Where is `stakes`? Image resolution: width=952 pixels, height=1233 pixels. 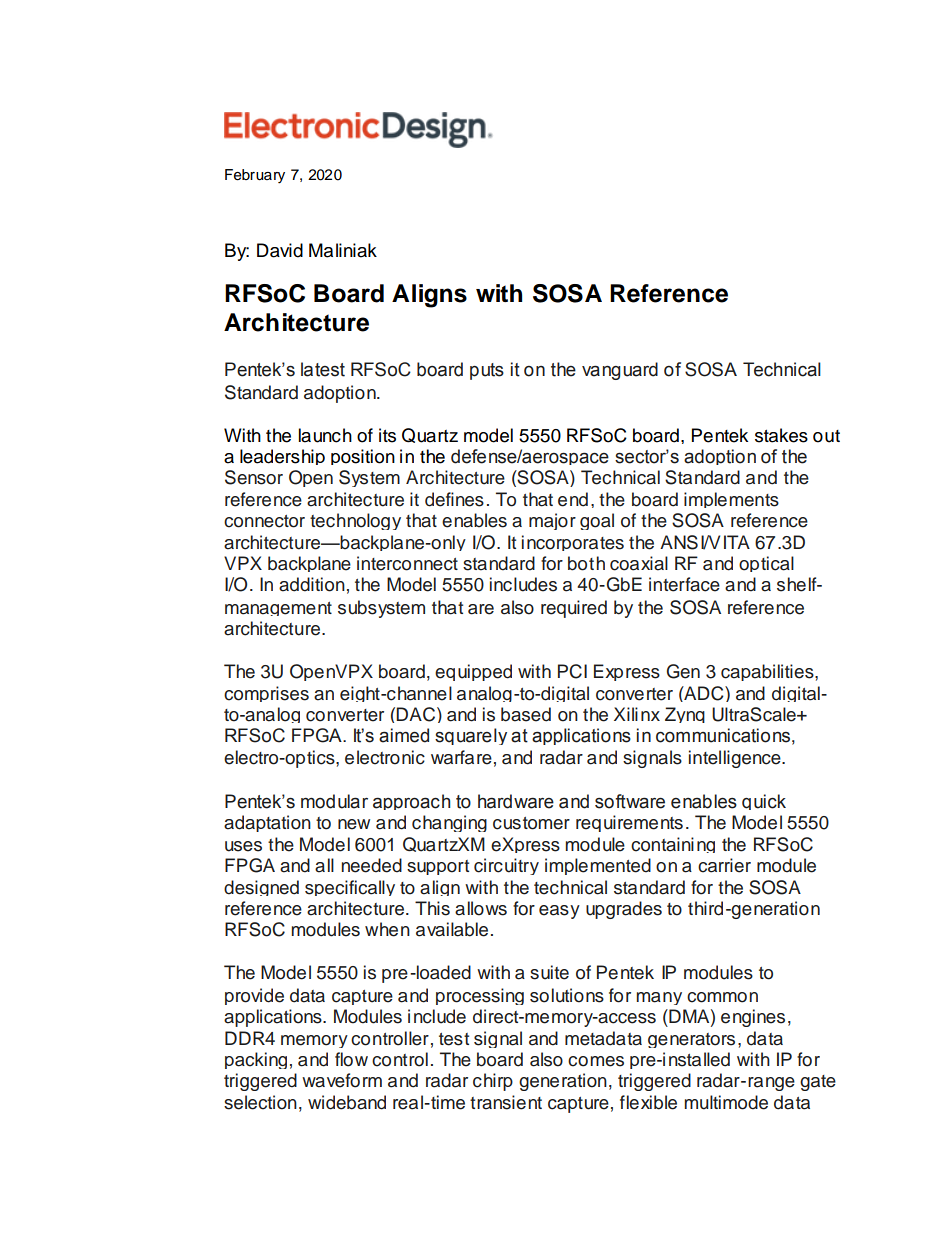
stakes is located at coordinates (781, 435).
